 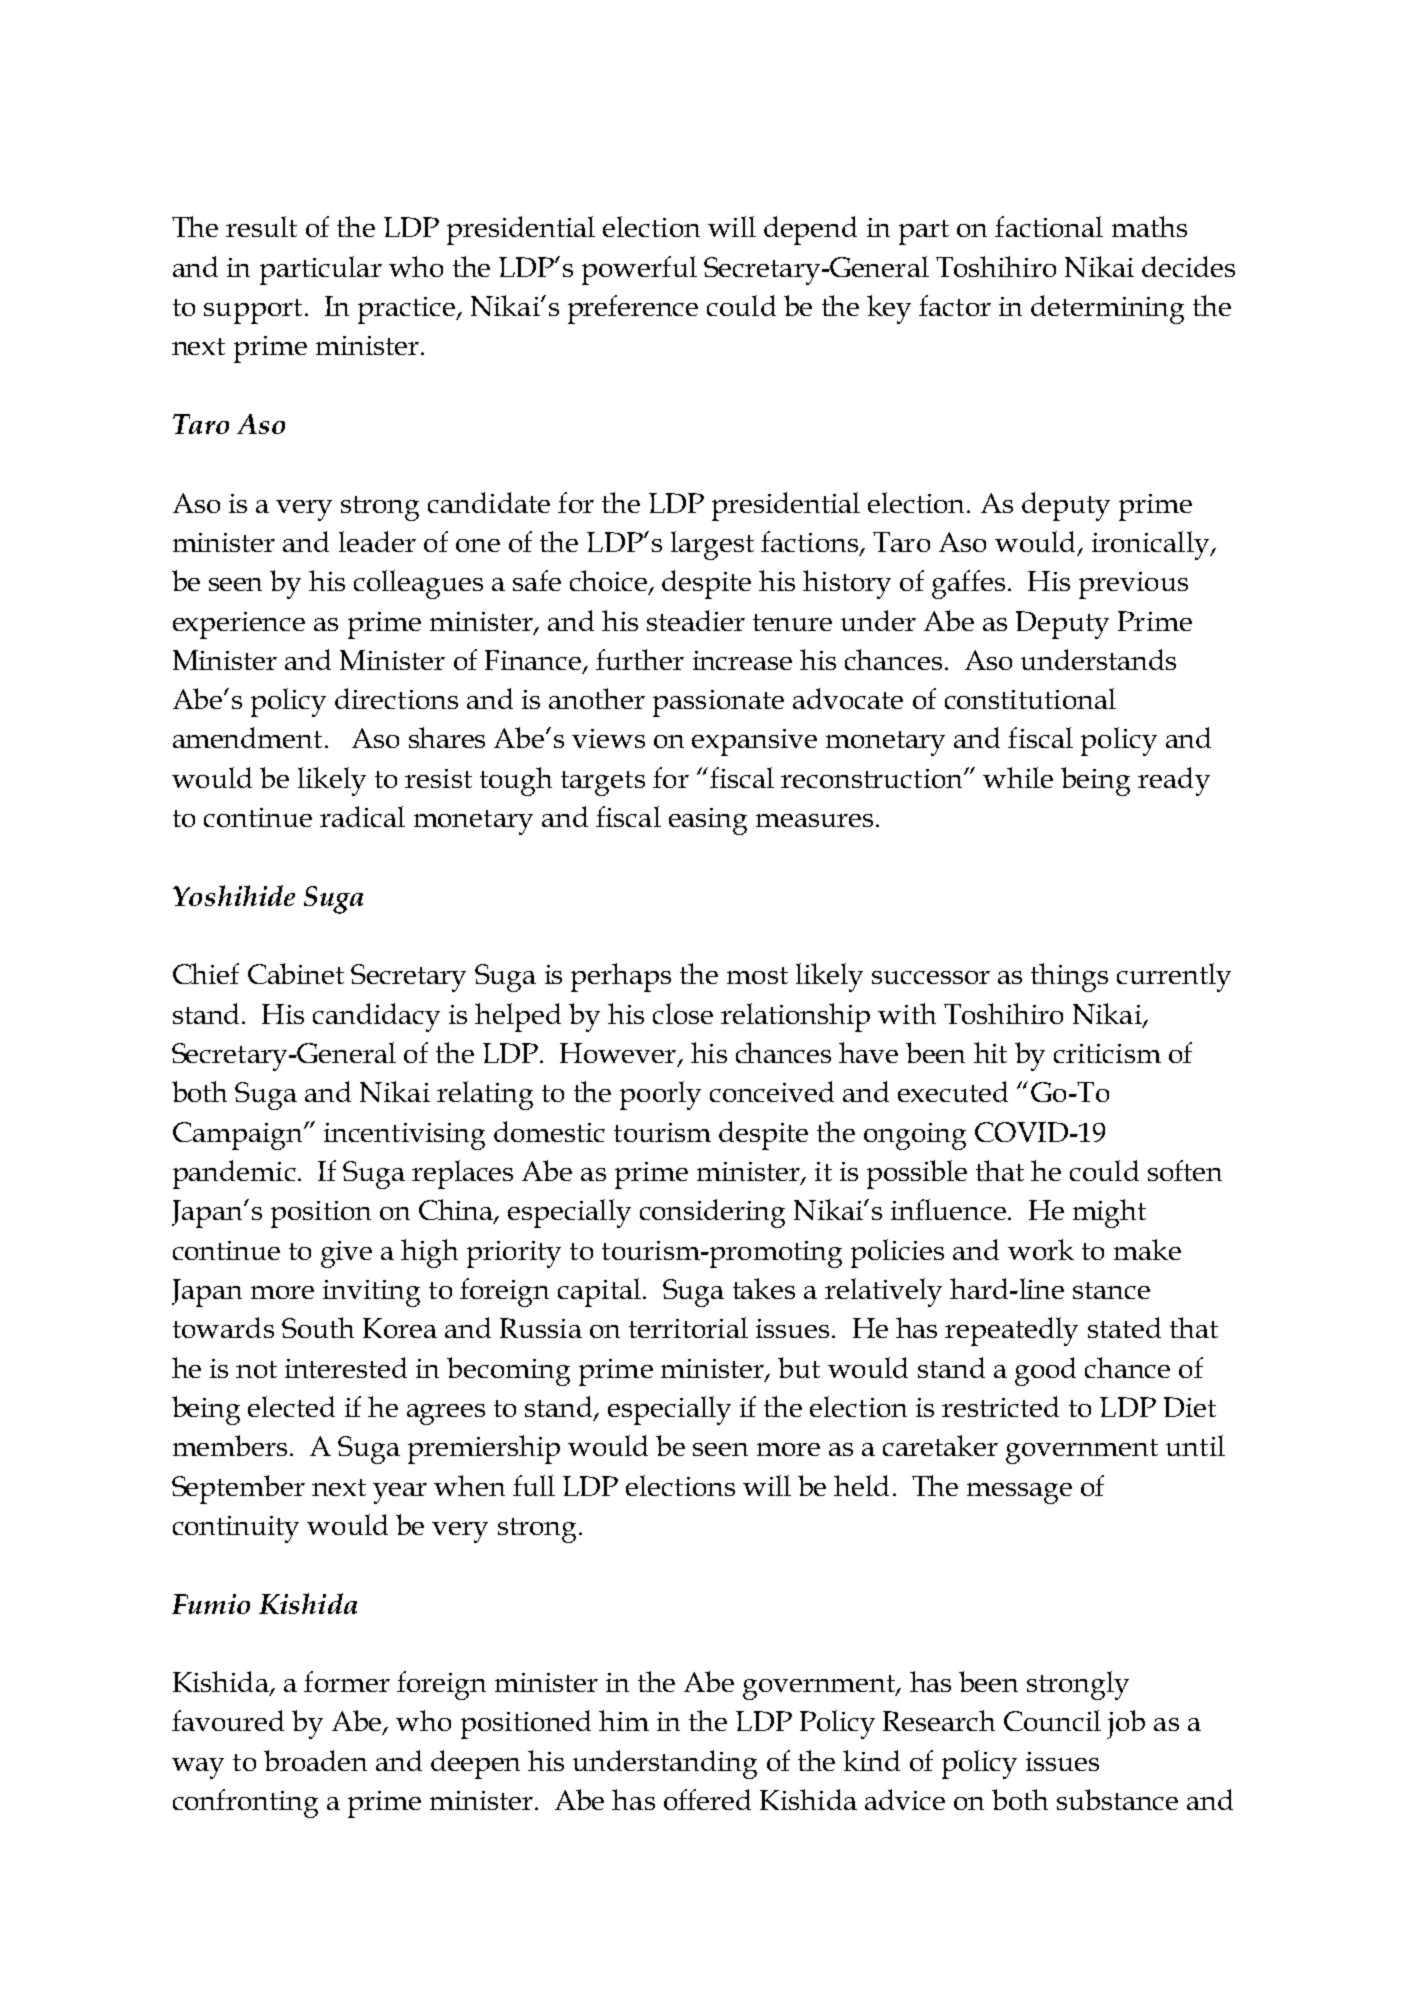 What do you see at coordinates (683, 1013) in the page?
I see `close` at bounding box center [683, 1013].
